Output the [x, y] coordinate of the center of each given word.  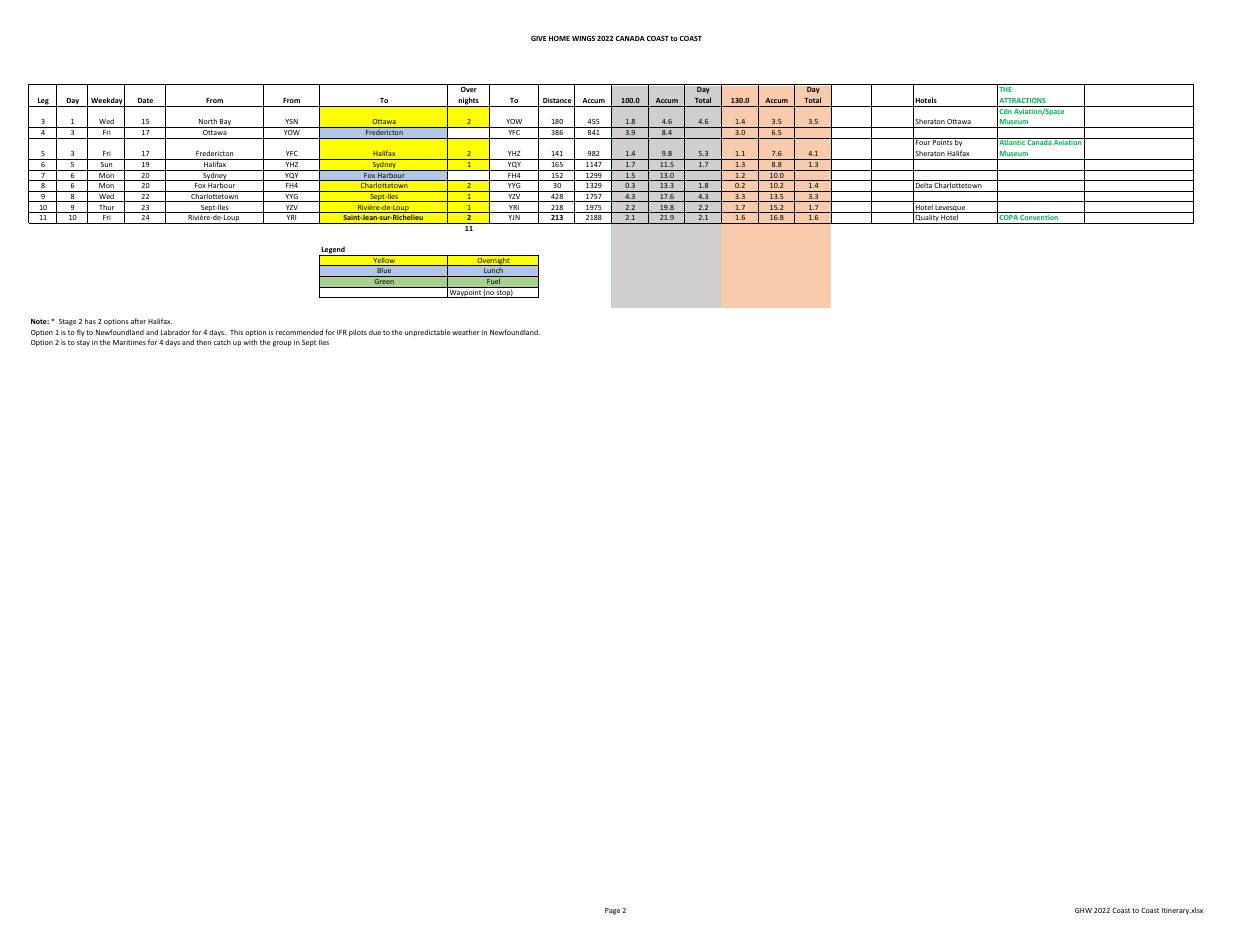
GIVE [539, 38]
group [282, 344]
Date [145, 100]
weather [466, 332]
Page [612, 911]
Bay [226, 123]
